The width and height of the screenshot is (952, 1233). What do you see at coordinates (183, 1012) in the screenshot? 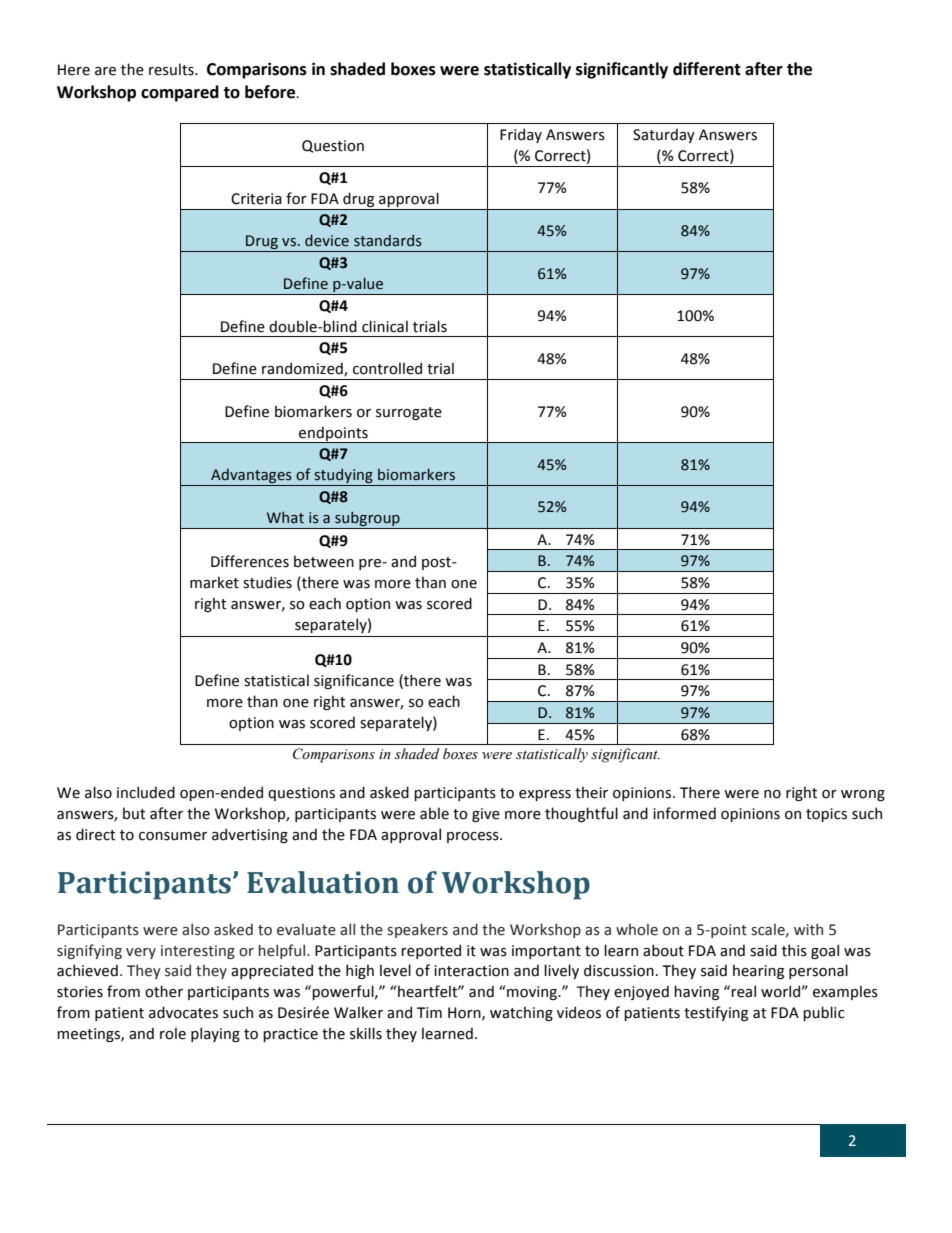
I see `advocates` at bounding box center [183, 1012].
